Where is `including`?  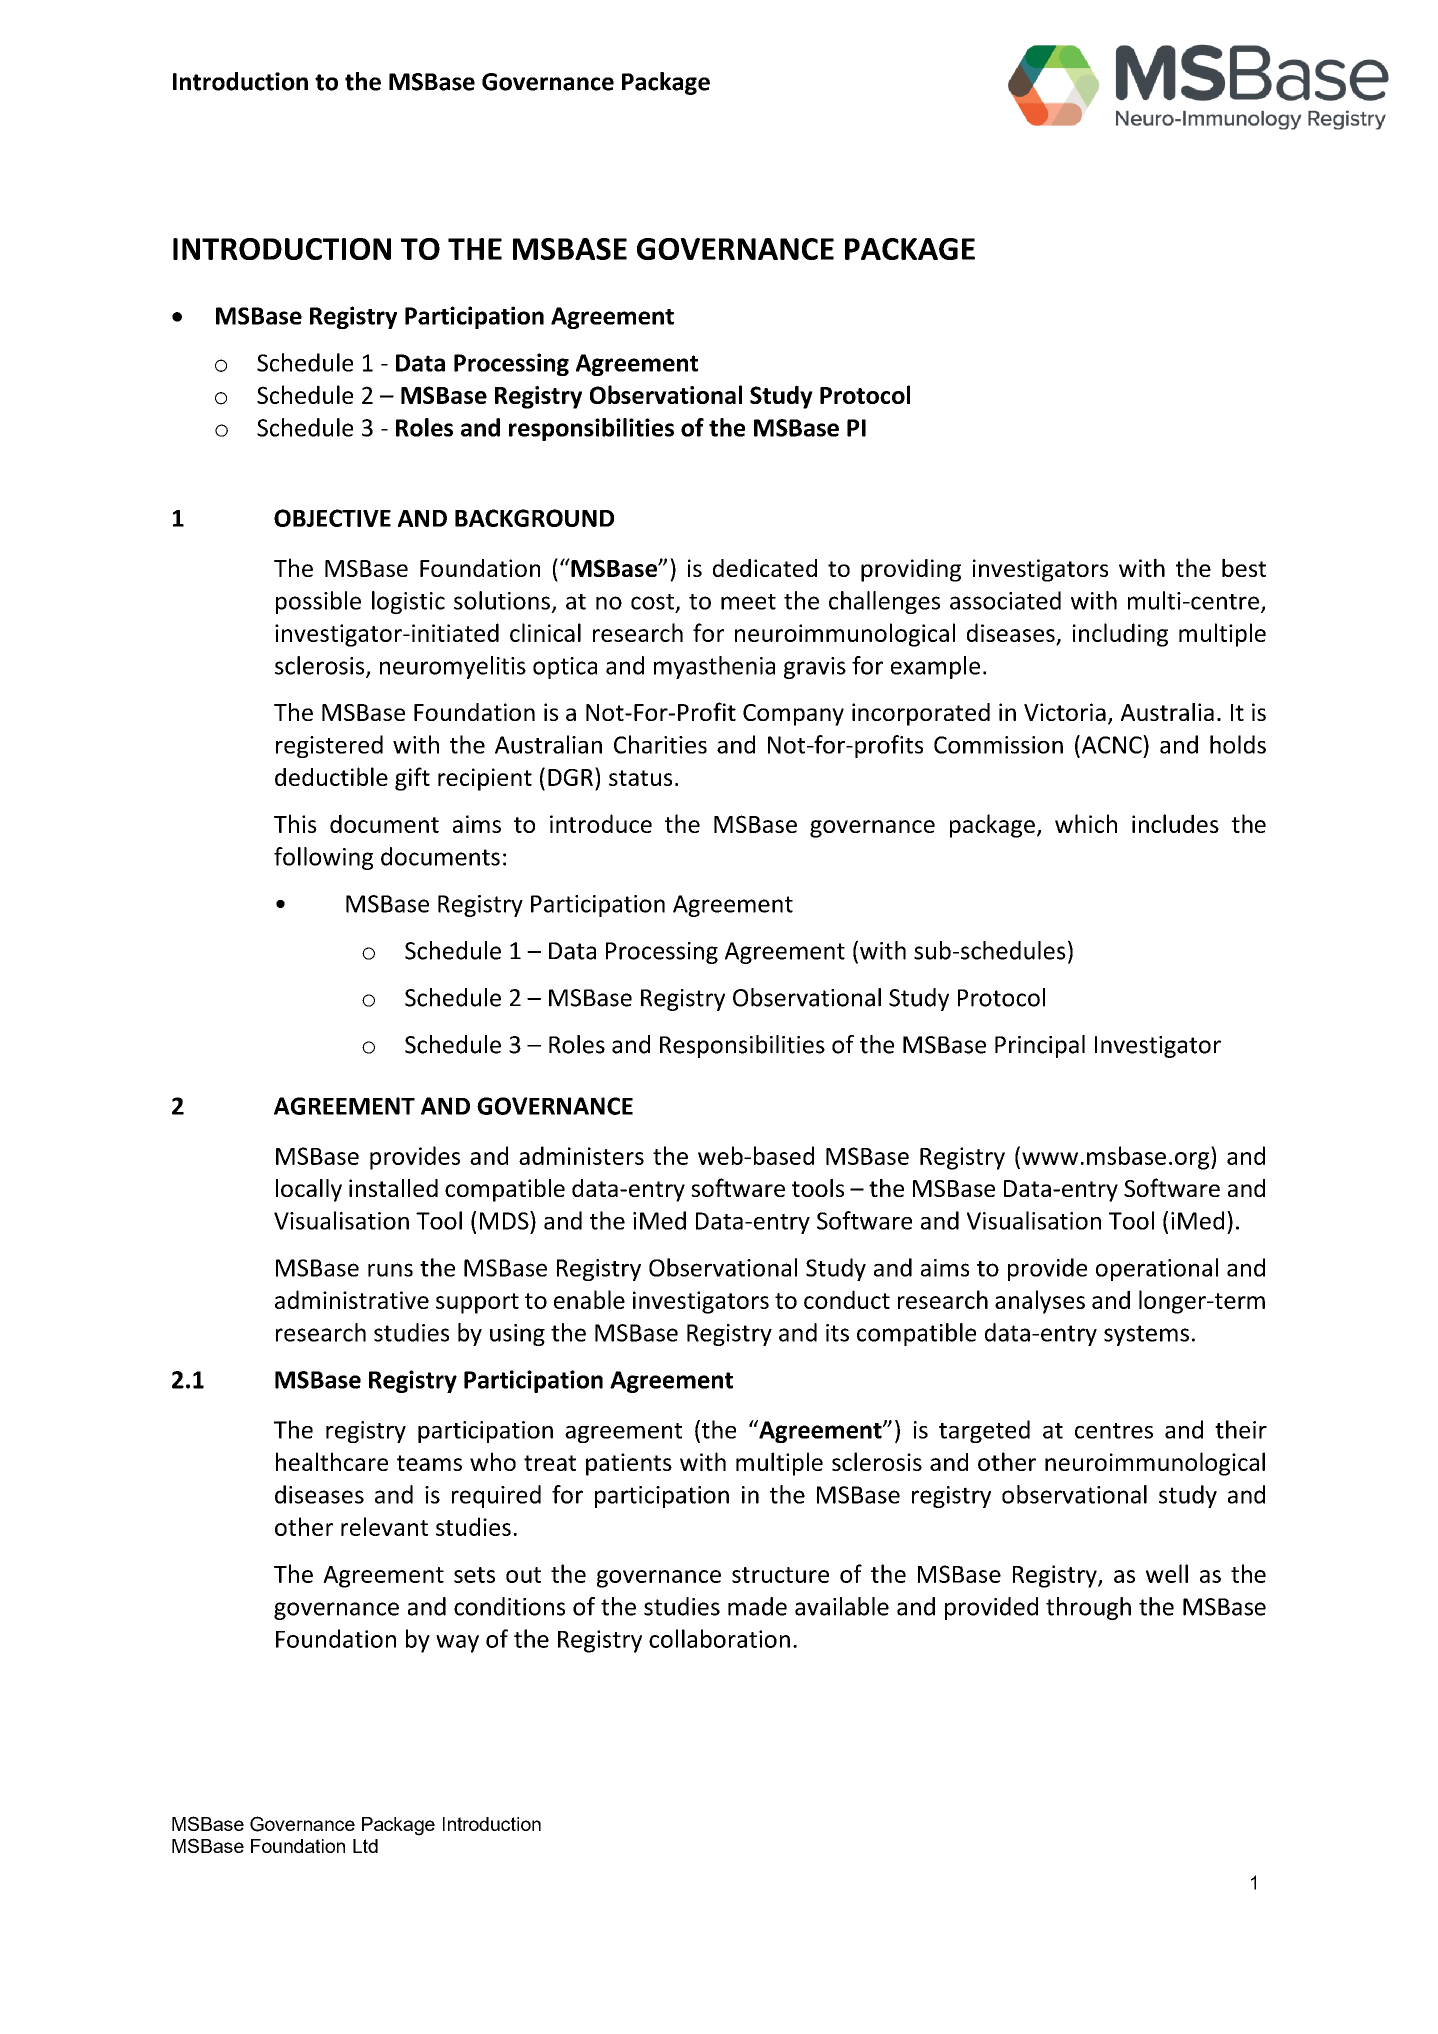 including is located at coordinates (1120, 635).
